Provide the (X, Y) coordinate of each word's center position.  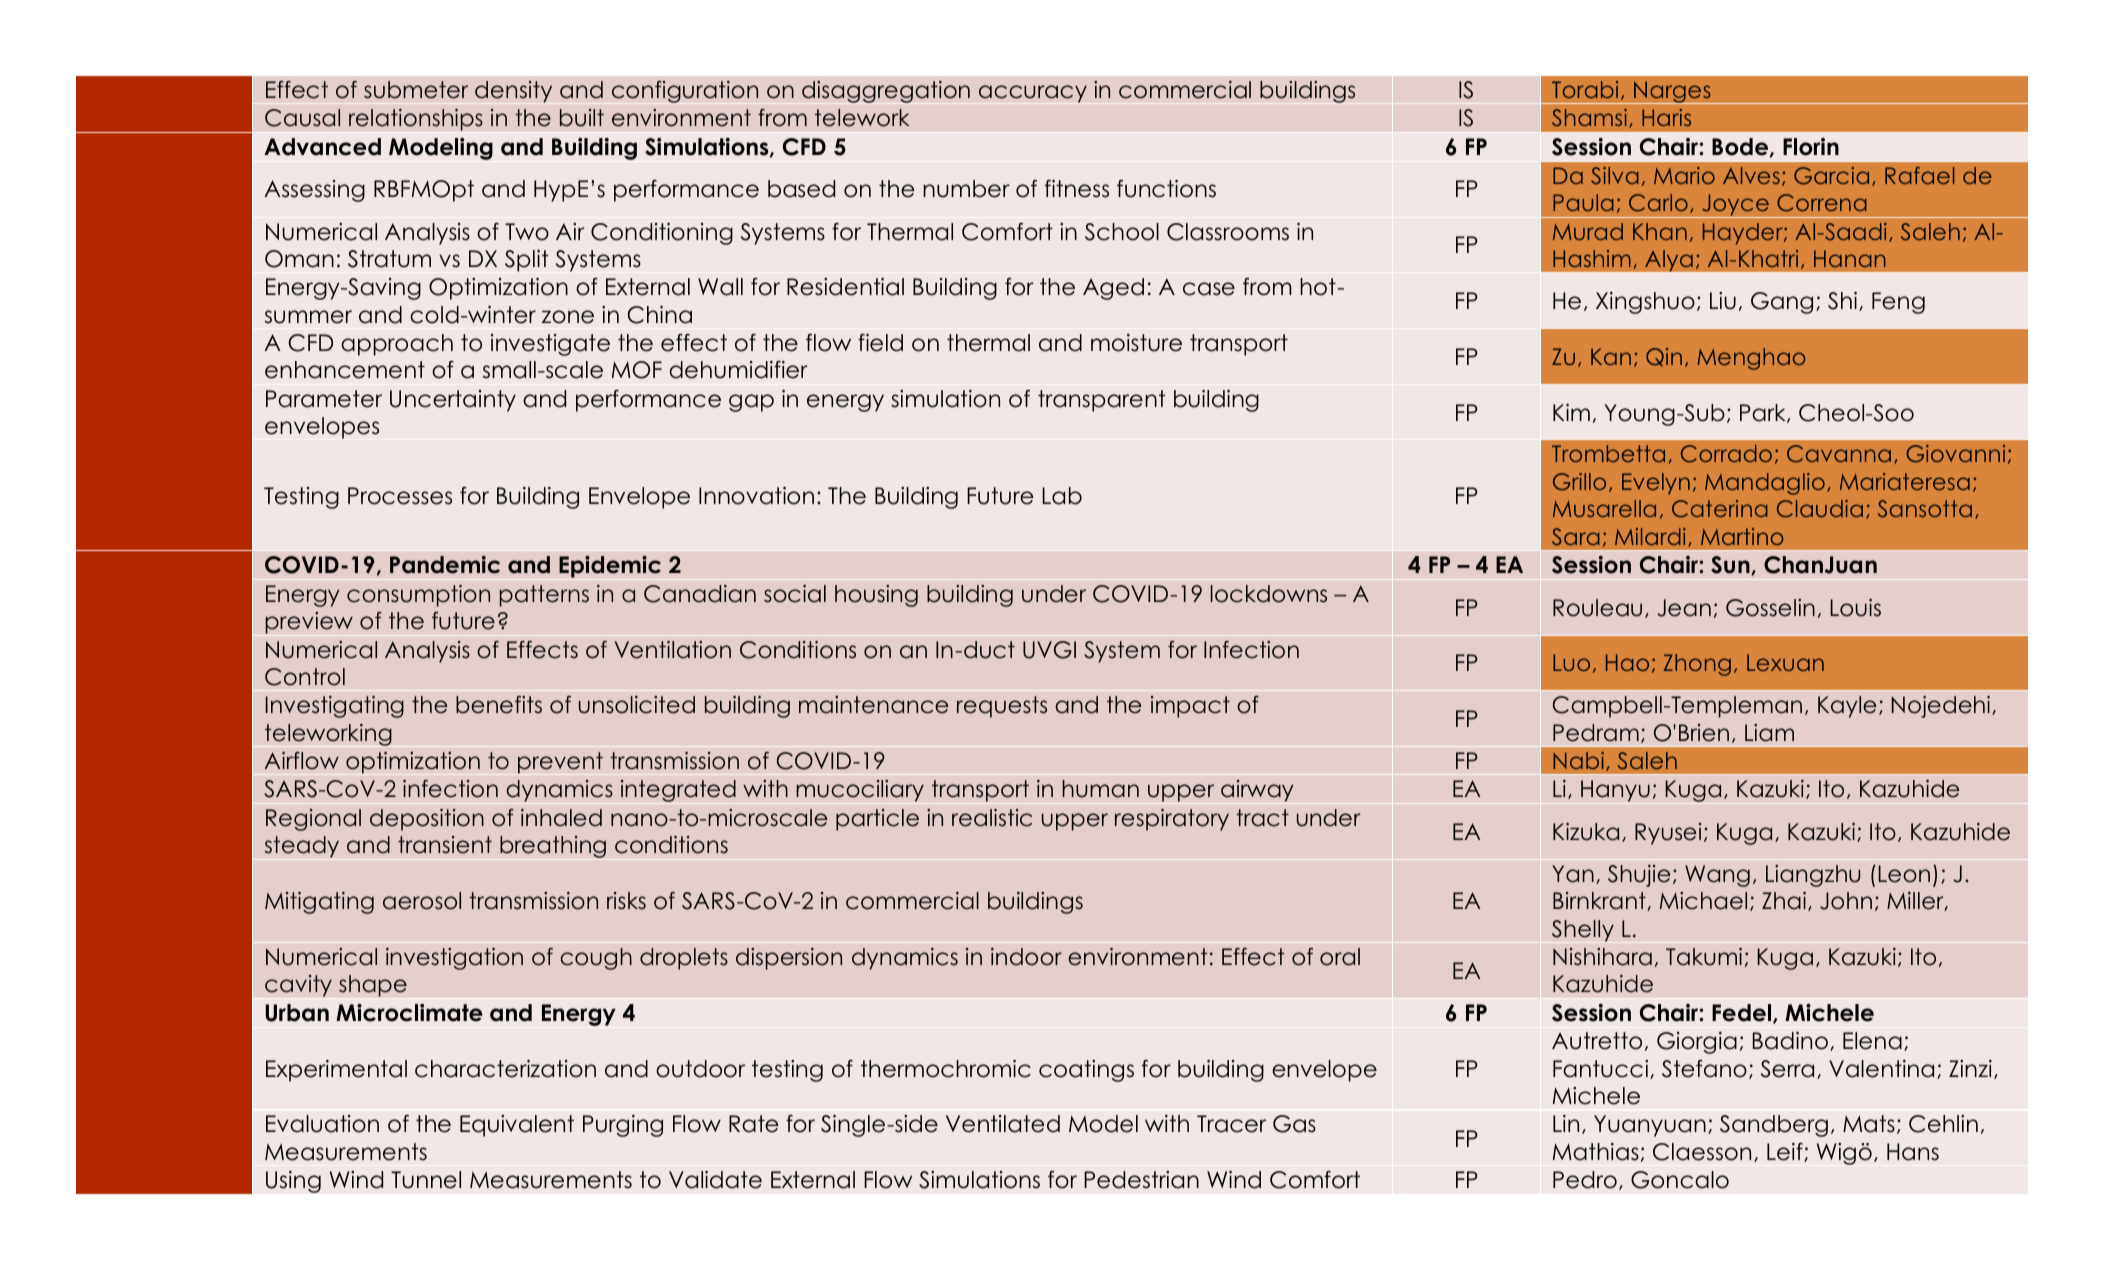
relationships (416, 120)
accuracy (1033, 94)
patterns (544, 596)
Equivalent (517, 1126)
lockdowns (1268, 594)
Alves (1751, 175)
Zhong (1697, 665)
